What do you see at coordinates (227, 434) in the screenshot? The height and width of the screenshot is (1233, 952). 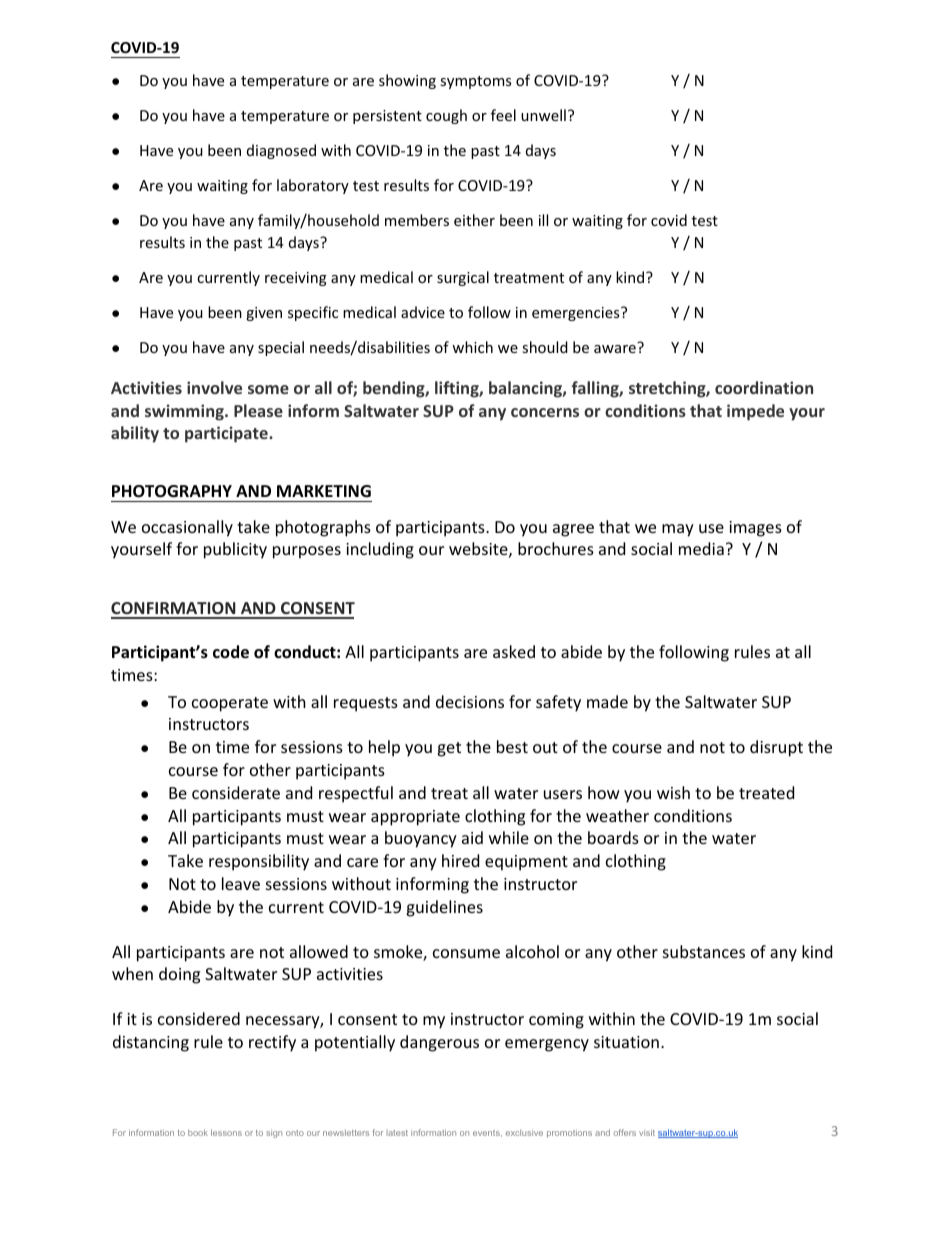 I see `participate` at bounding box center [227, 434].
